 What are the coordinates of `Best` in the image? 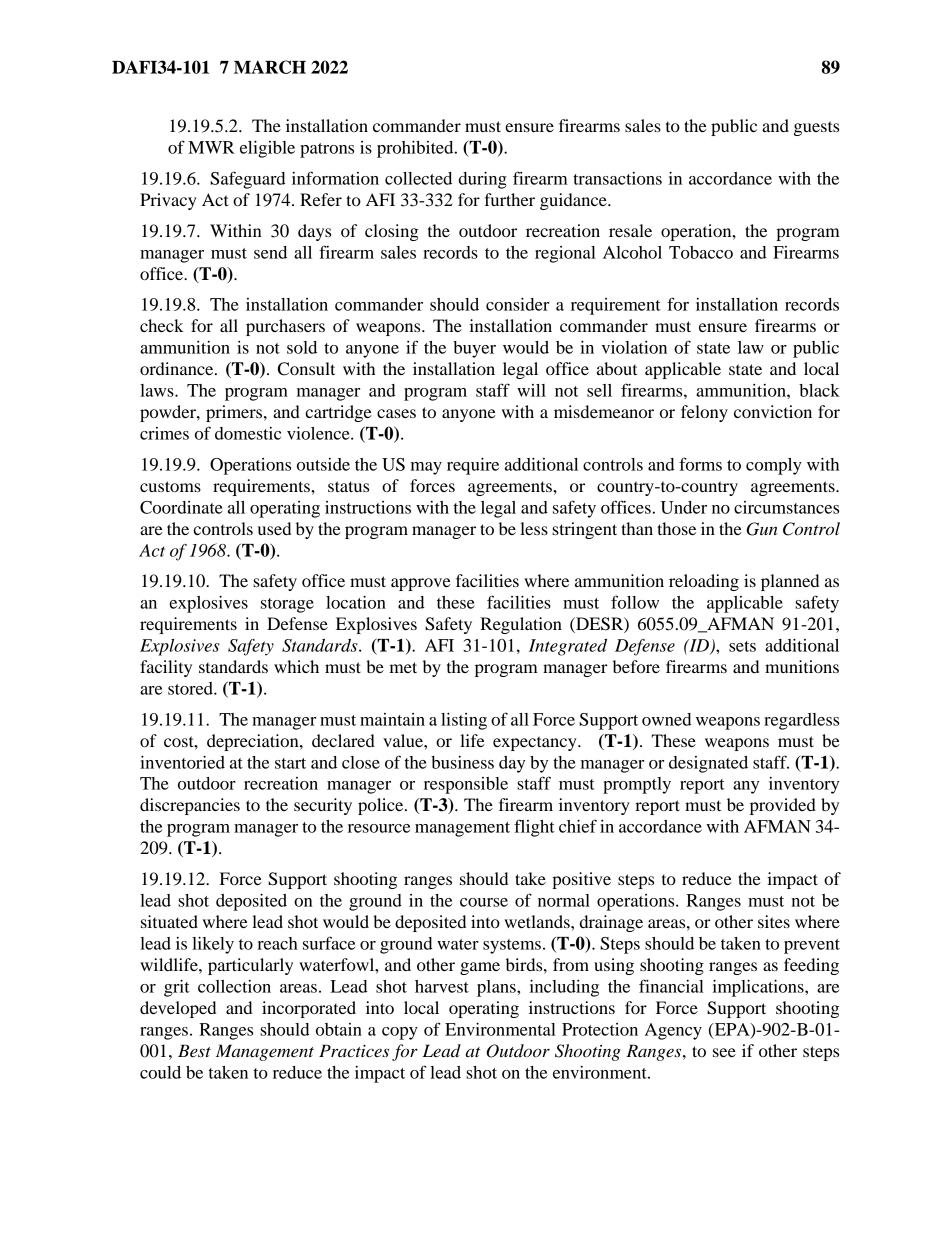 It's located at (194, 1050).
